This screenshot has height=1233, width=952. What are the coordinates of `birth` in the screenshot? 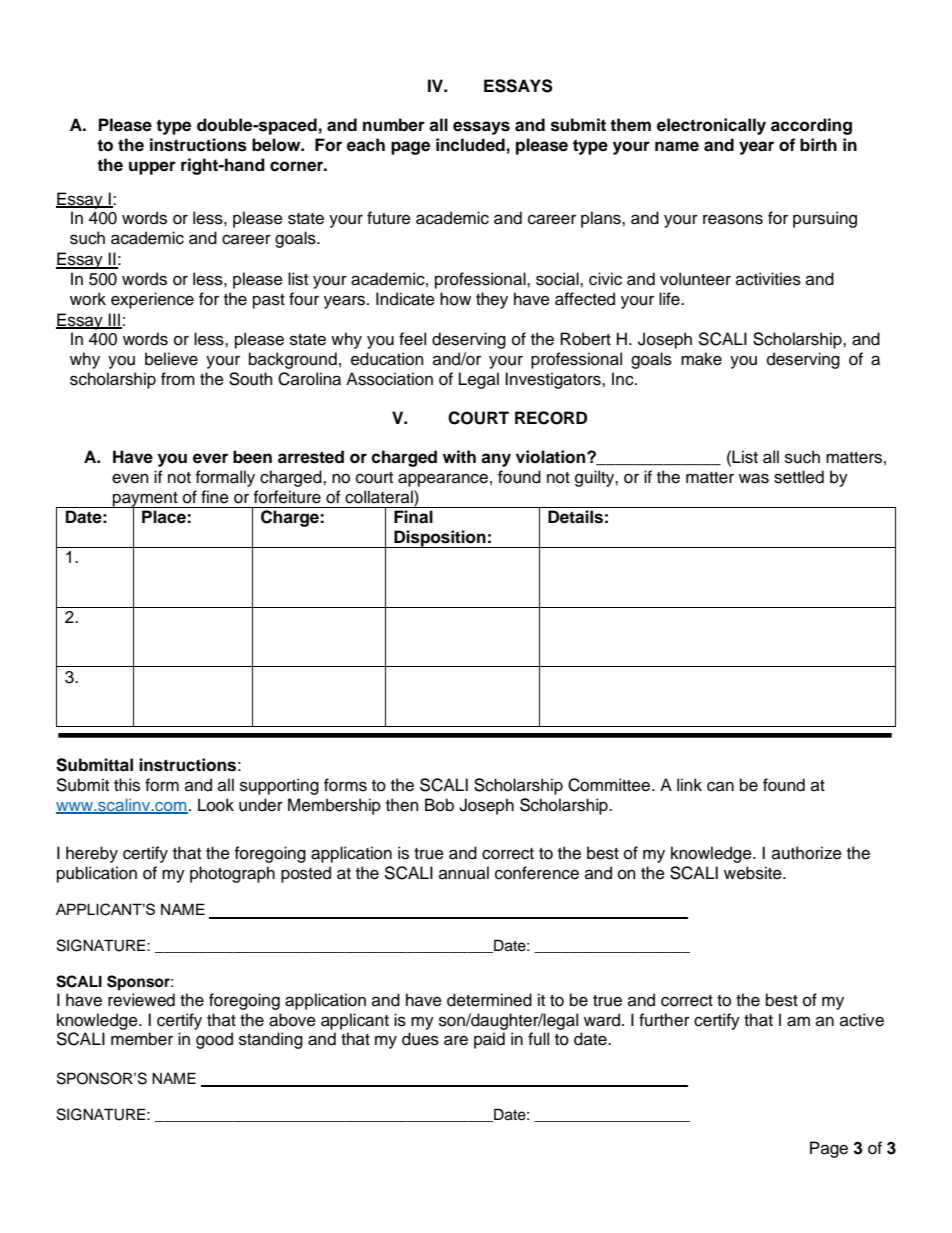 It's located at (818, 145).
